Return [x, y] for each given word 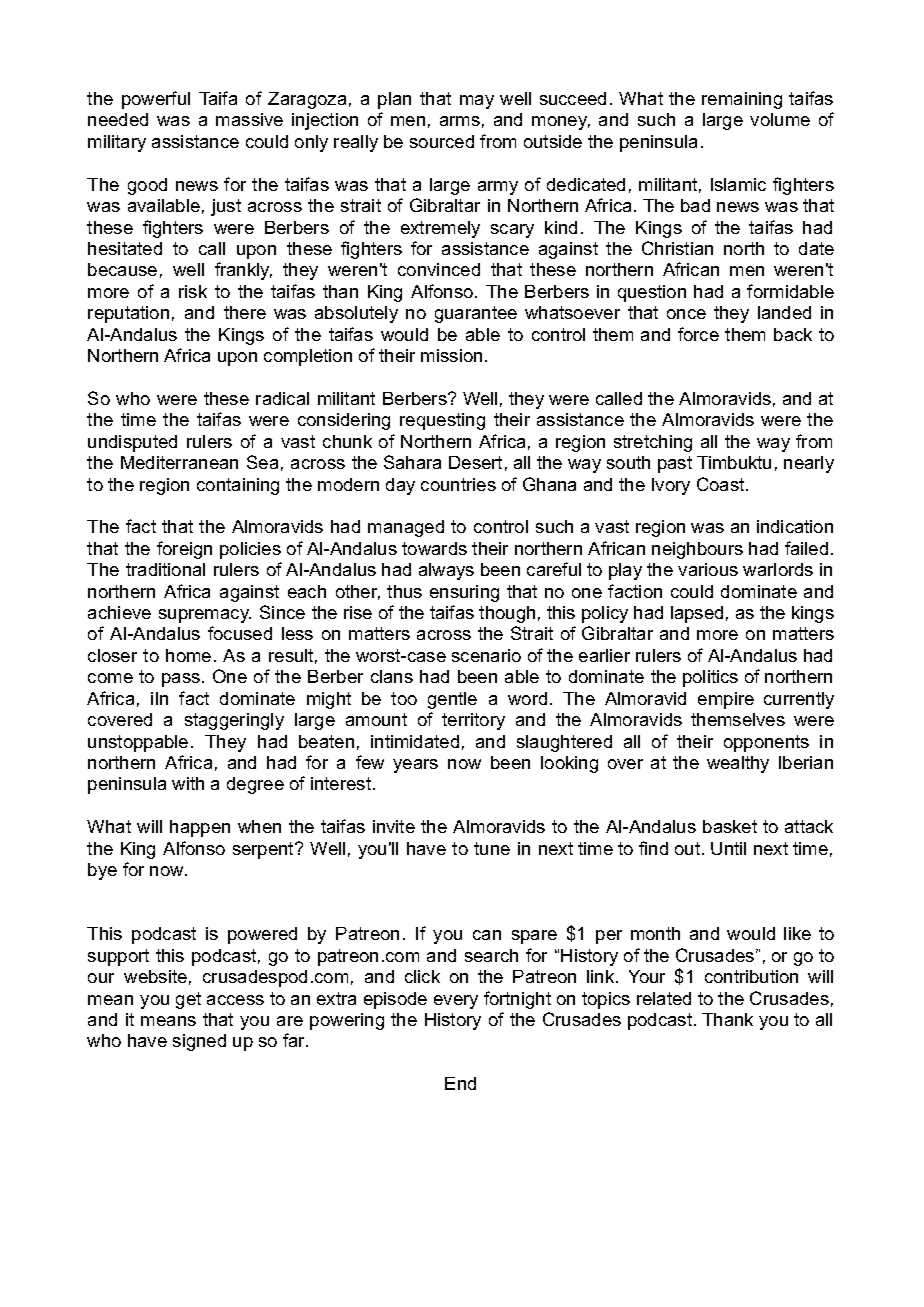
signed [199, 1042]
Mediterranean [179, 462]
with [188, 783]
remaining [742, 100]
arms [460, 121]
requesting [442, 421]
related [664, 998]
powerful [156, 100]
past [675, 464]
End [460, 1083]
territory [473, 721]
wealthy [738, 764]
